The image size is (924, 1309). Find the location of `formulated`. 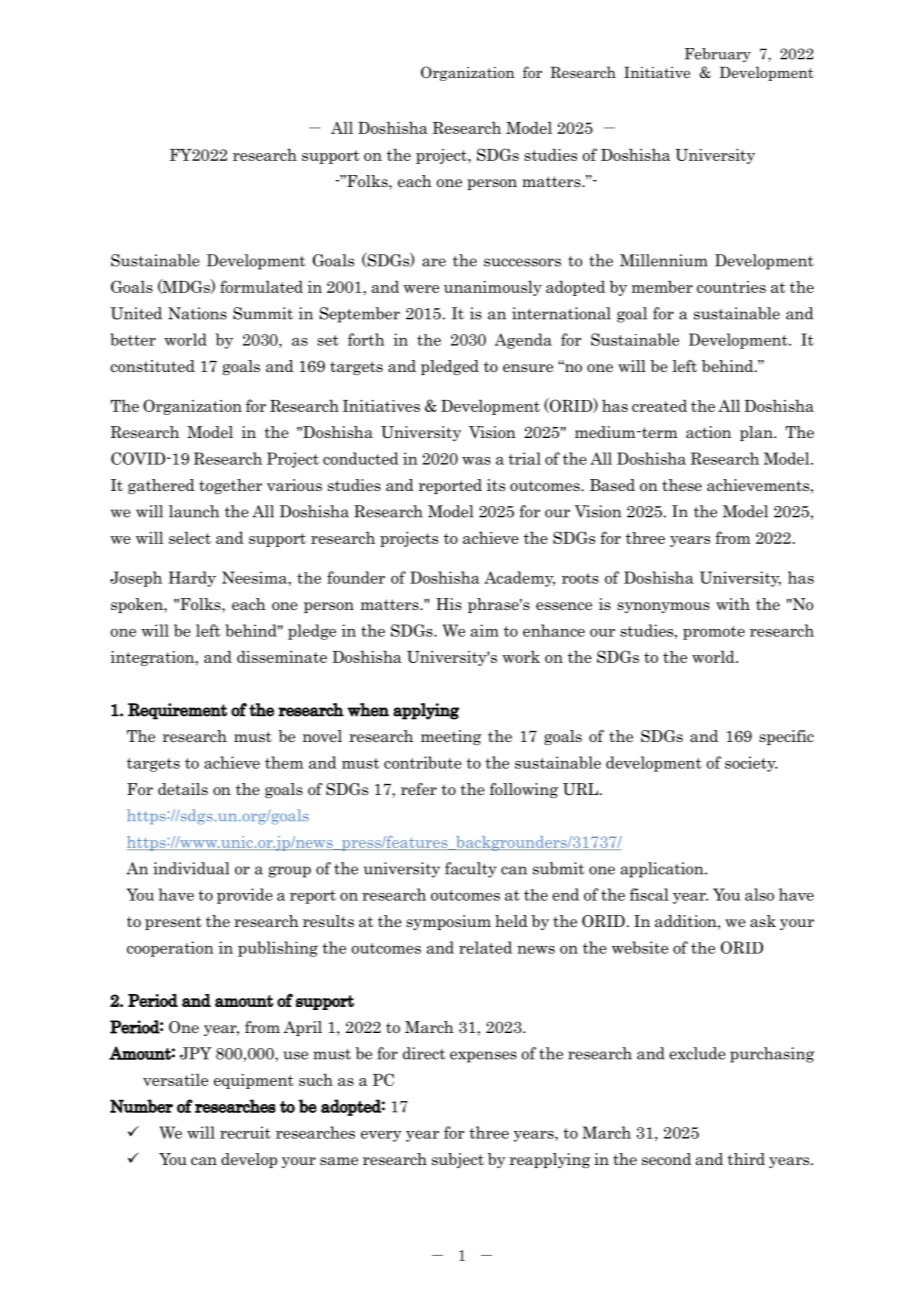

formulated is located at coordinates (261, 286).
